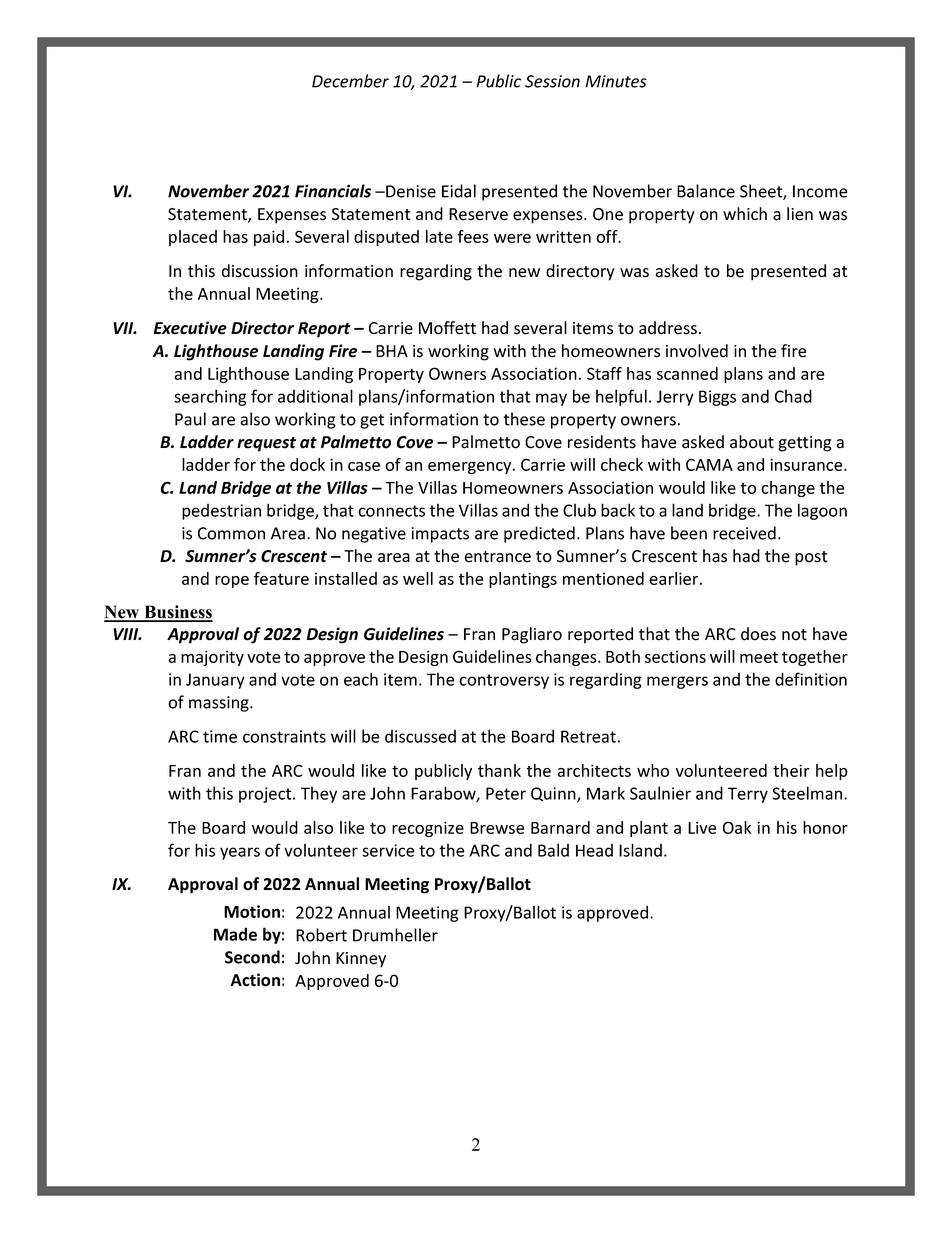 Image resolution: width=952 pixels, height=1233 pixels. What do you see at coordinates (350, 81) in the document?
I see `December` at bounding box center [350, 81].
